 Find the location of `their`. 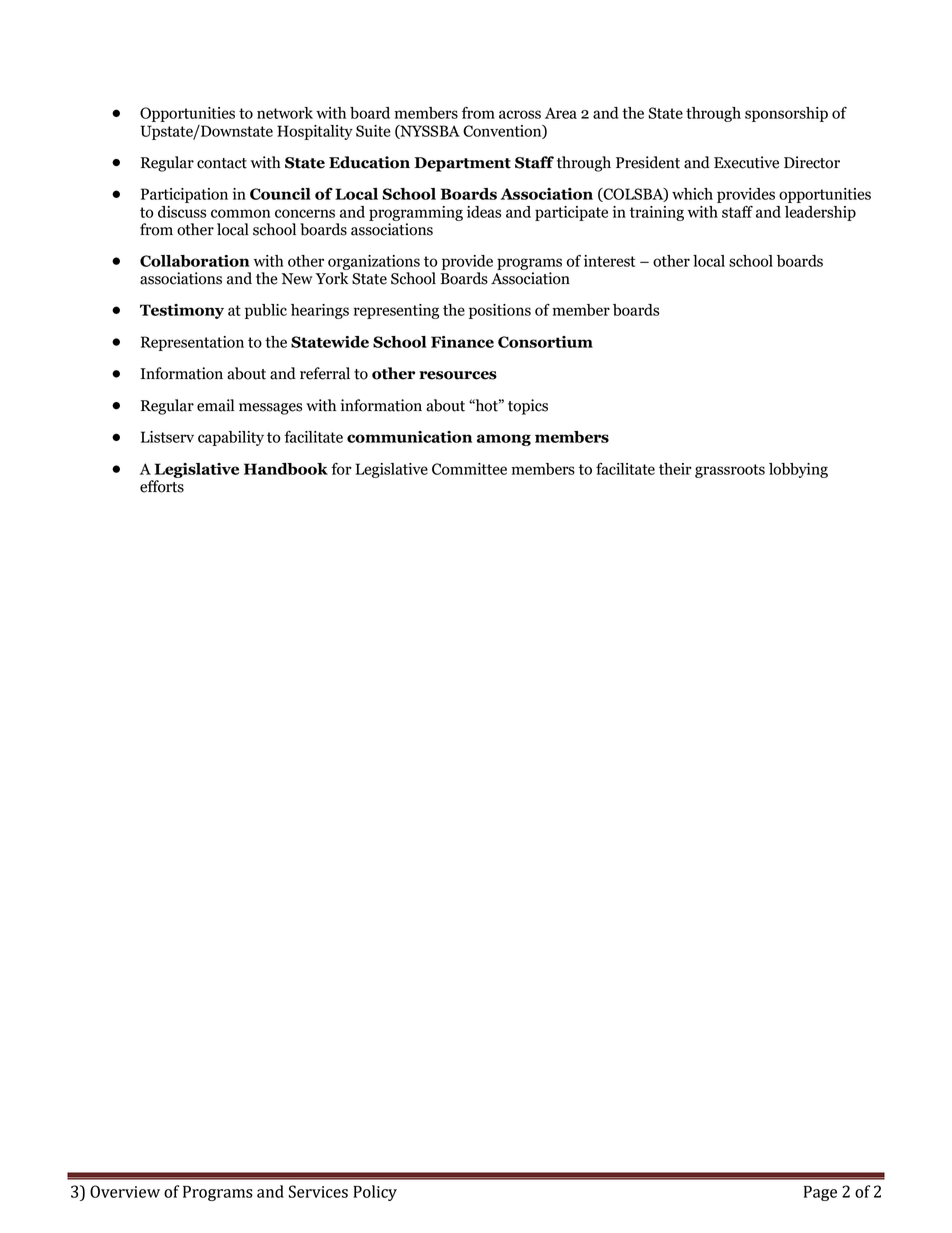

their is located at coordinates (675, 469).
